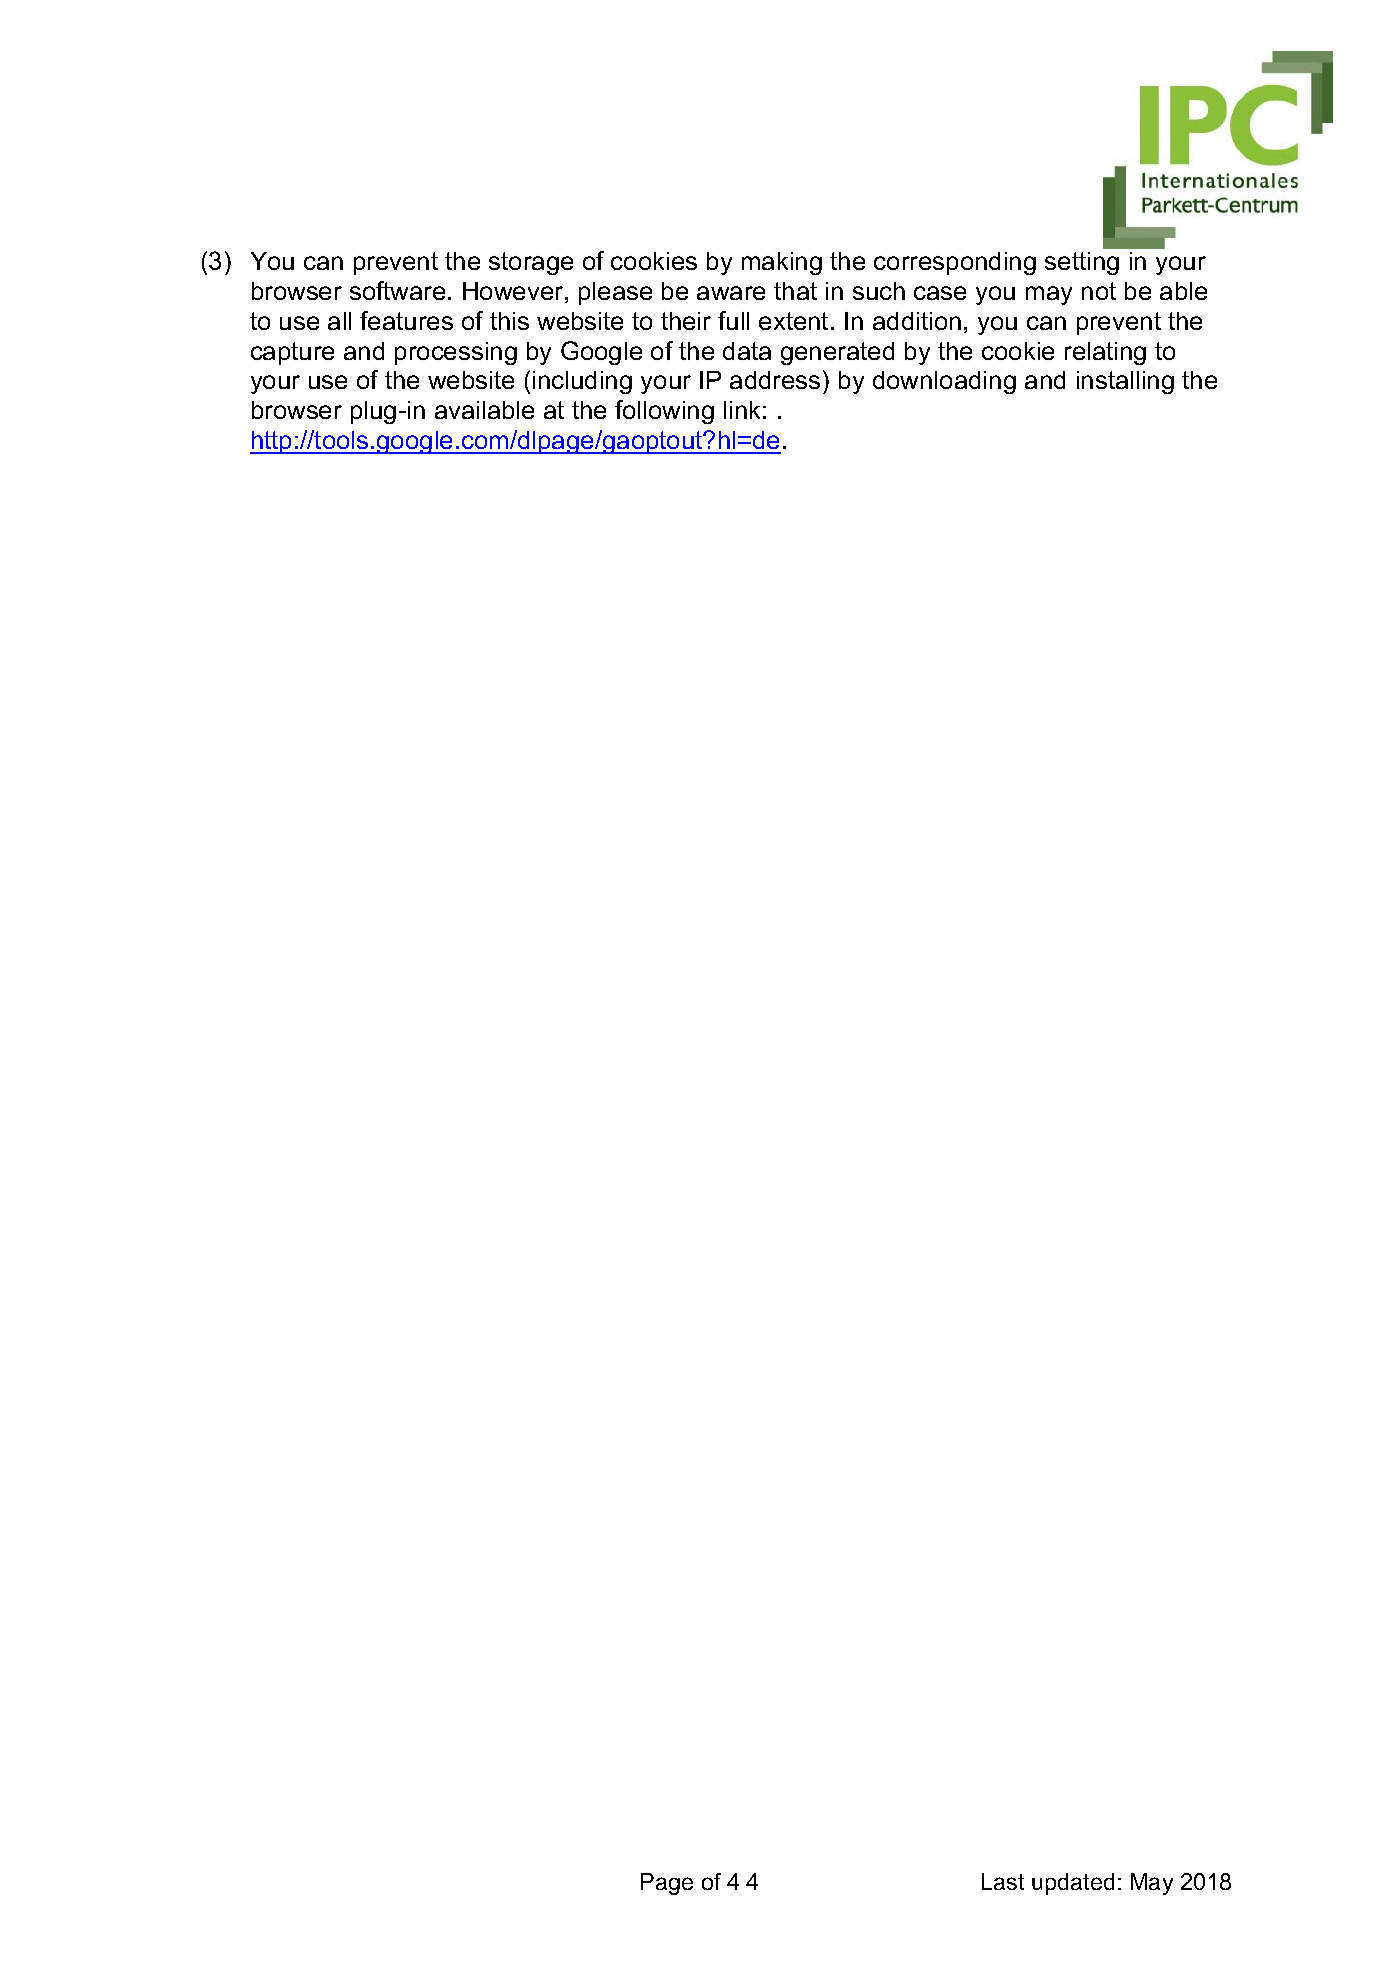 Image resolution: width=1399 pixels, height=1979 pixels. What do you see at coordinates (1003, 1881) in the screenshot?
I see `Last` at bounding box center [1003, 1881].
